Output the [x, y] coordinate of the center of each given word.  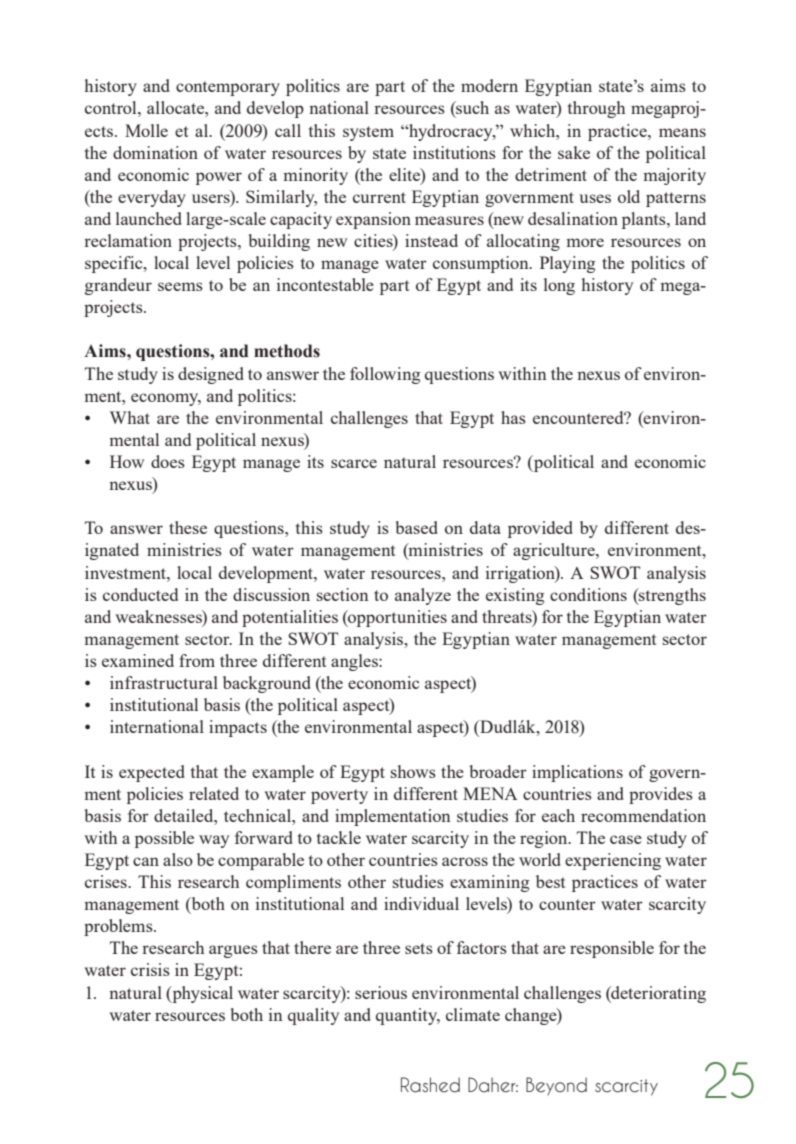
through [596, 109]
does [168, 461]
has [513, 417]
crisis [150, 969]
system [368, 133]
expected [152, 773]
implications [577, 773]
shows [413, 771]
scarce [354, 463]
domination [155, 152]
